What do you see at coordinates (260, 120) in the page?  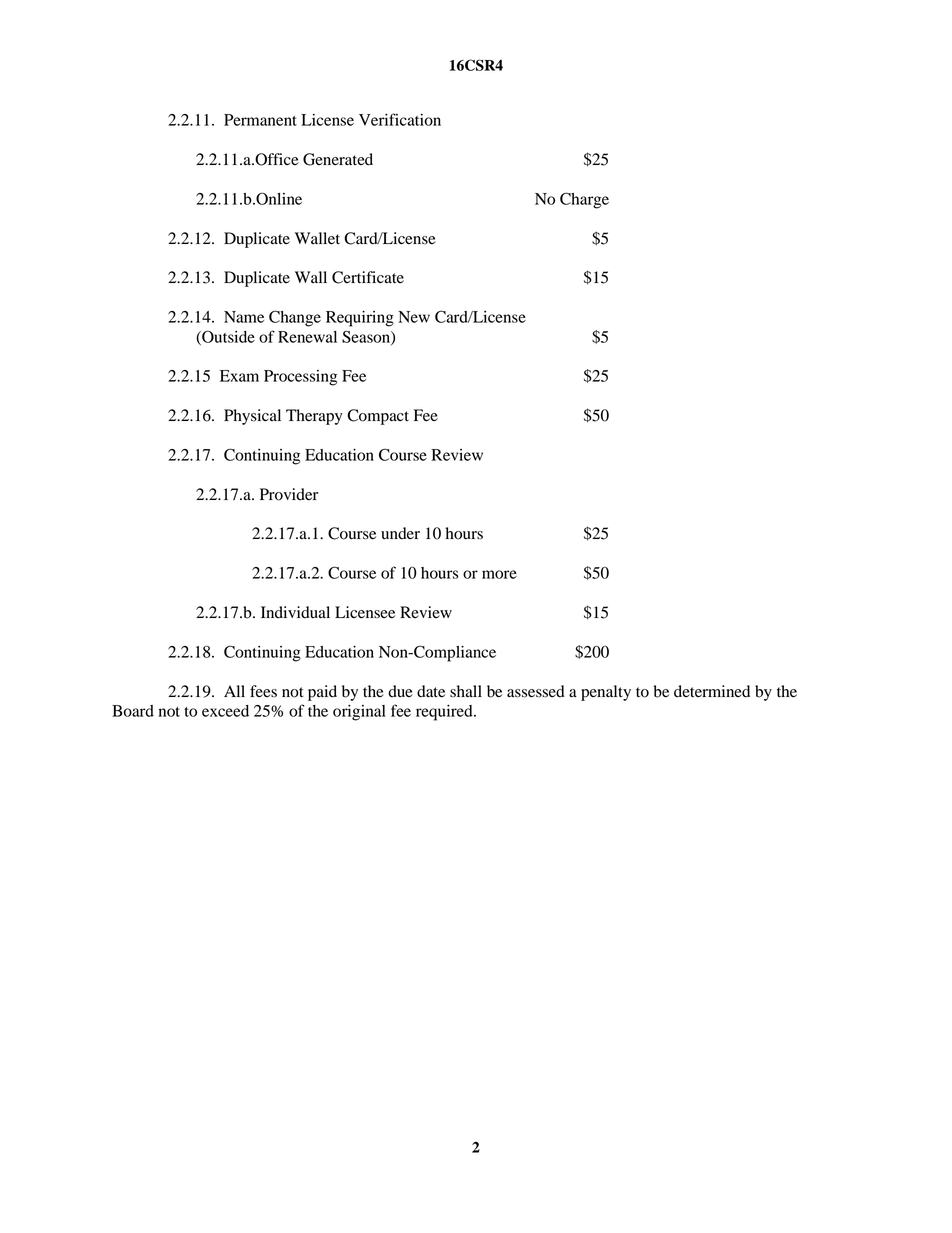 I see `Permanent` at bounding box center [260, 120].
